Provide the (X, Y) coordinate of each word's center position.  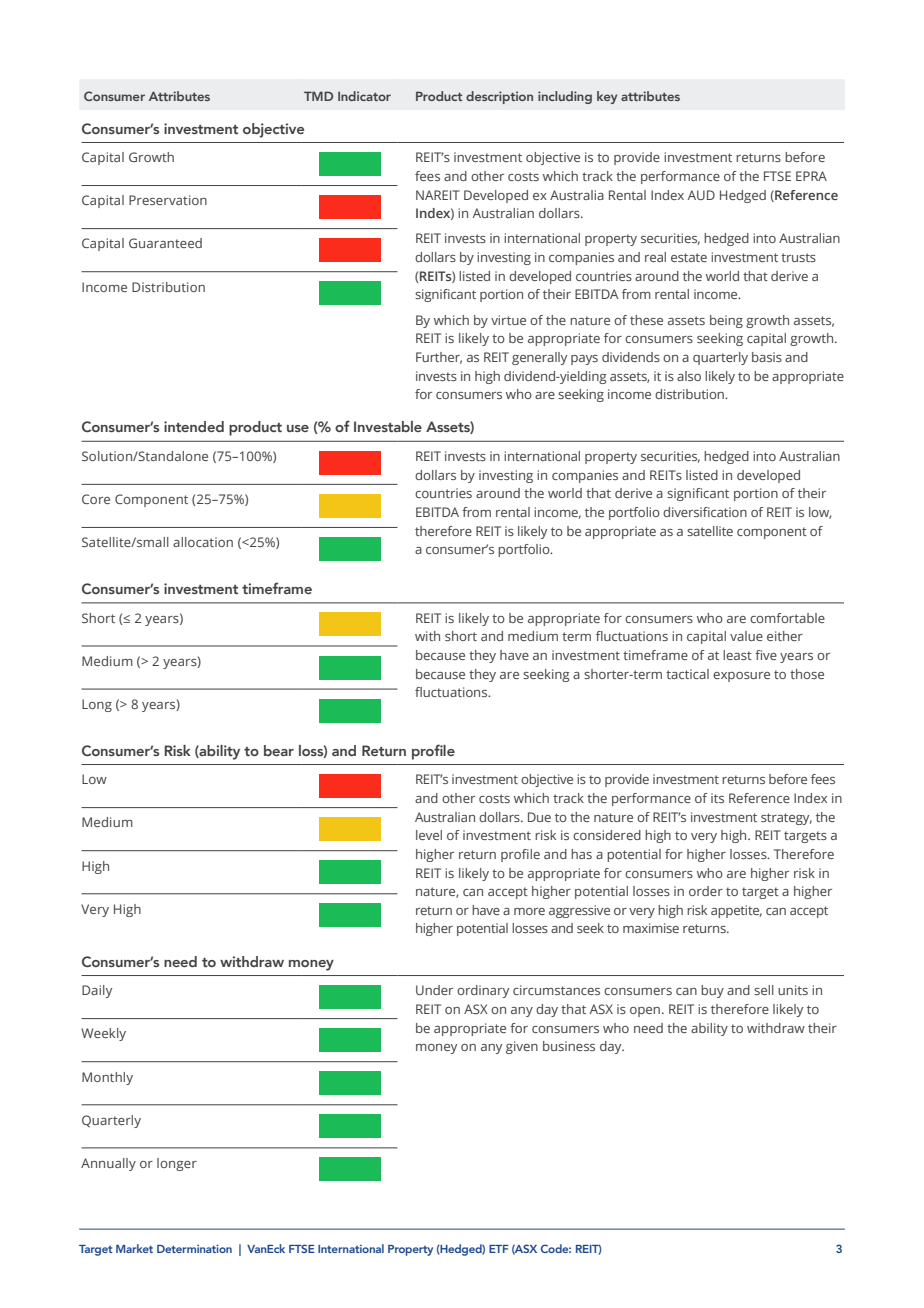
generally (539, 358)
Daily (97, 991)
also (689, 376)
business (569, 1046)
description (499, 97)
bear (279, 750)
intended (194, 426)
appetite (736, 911)
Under (434, 990)
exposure (741, 677)
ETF (499, 1249)
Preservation (168, 200)
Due (539, 817)
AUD (701, 195)
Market (134, 1248)
